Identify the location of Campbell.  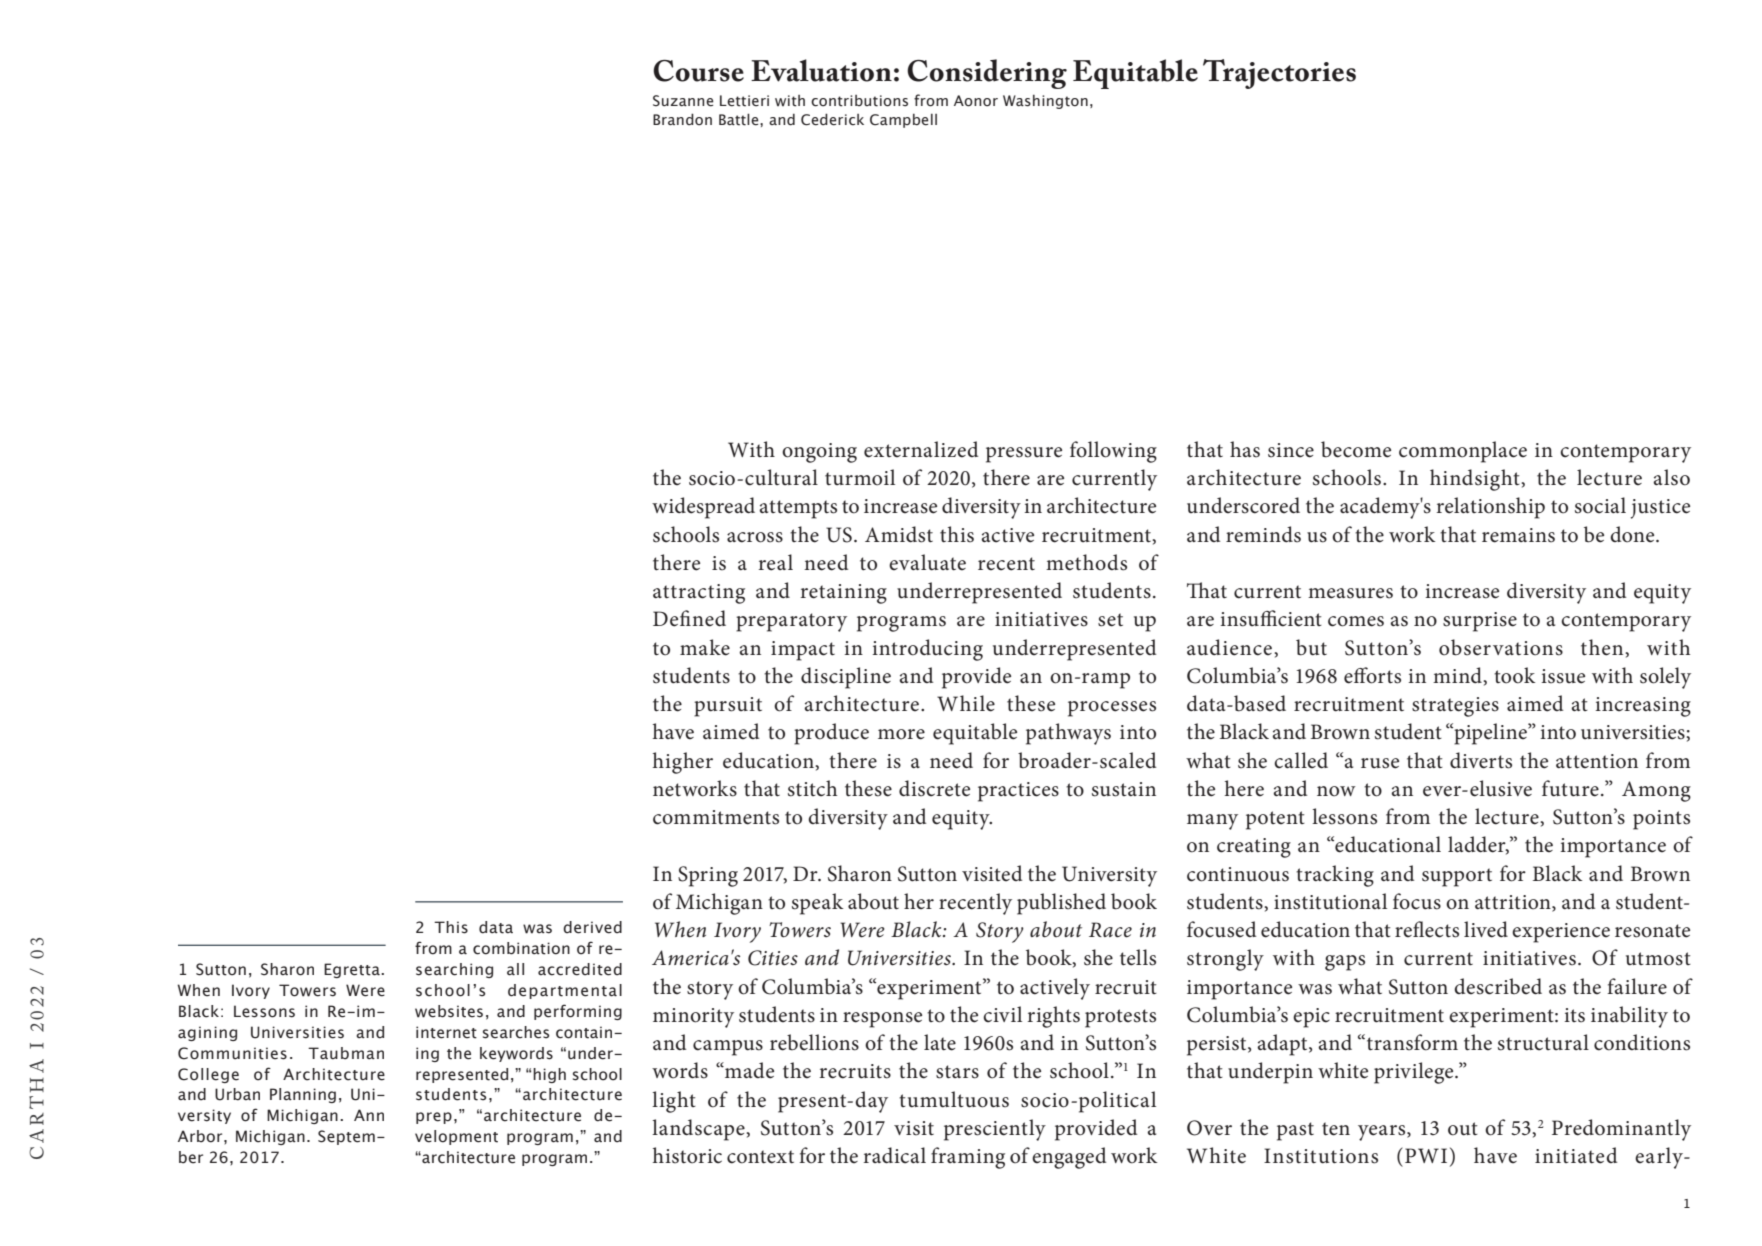
(903, 121).
